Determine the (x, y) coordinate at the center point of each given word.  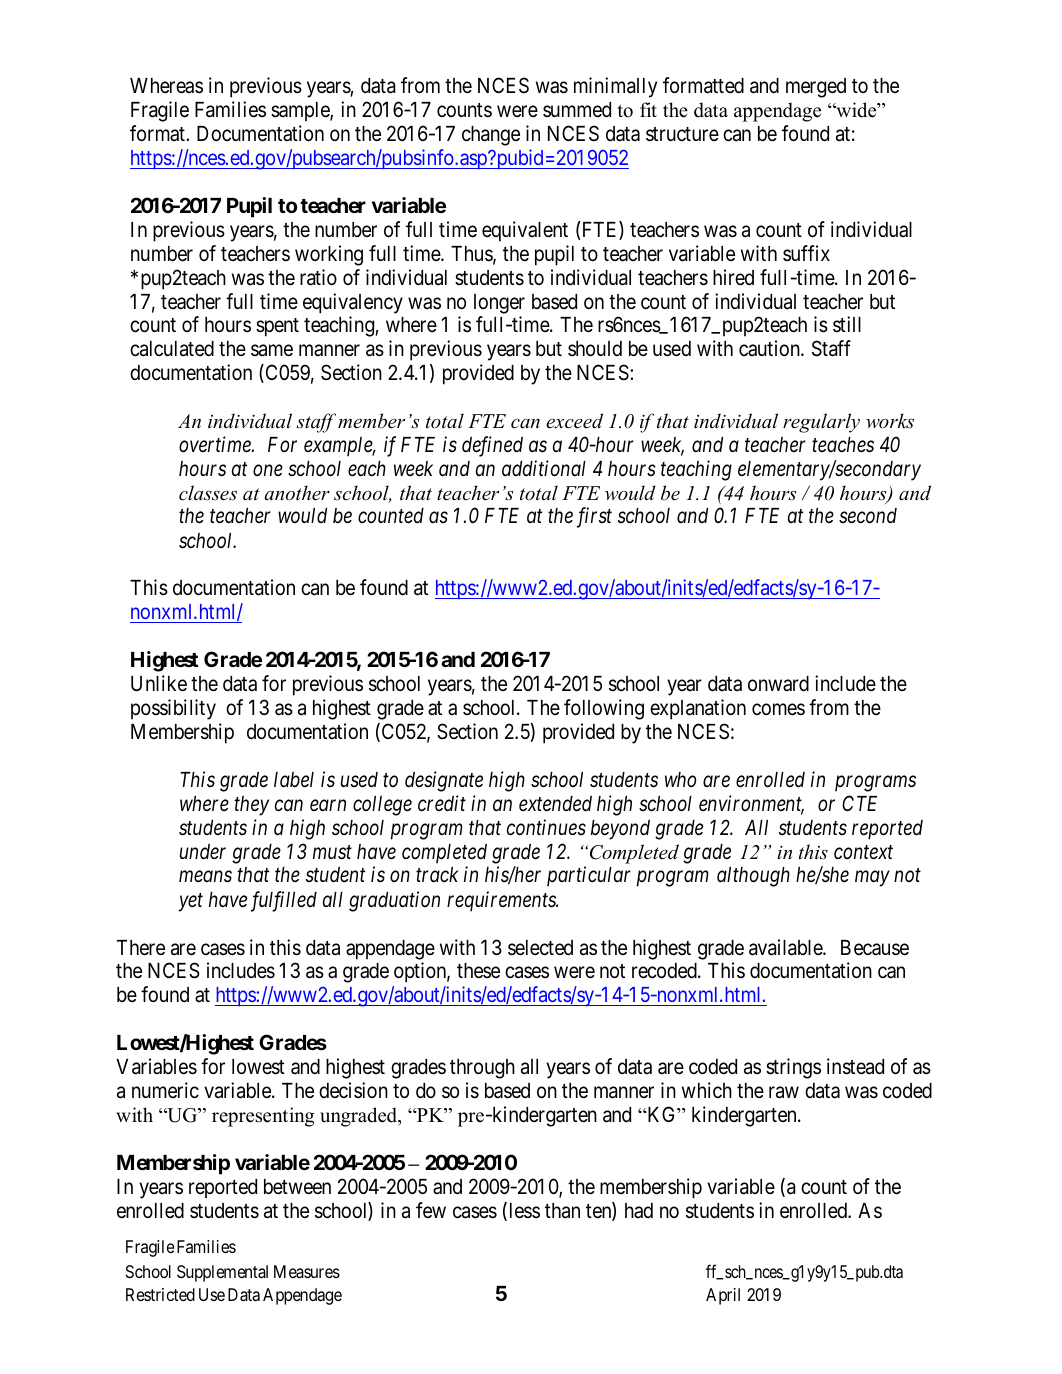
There (141, 948)
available (786, 947)
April (723, 1296)
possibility (173, 709)
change (491, 136)
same (272, 350)
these (478, 970)
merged (816, 88)
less (525, 1211)
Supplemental (222, 1273)
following (604, 709)
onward (778, 684)
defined (492, 446)
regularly (821, 423)
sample (301, 112)
